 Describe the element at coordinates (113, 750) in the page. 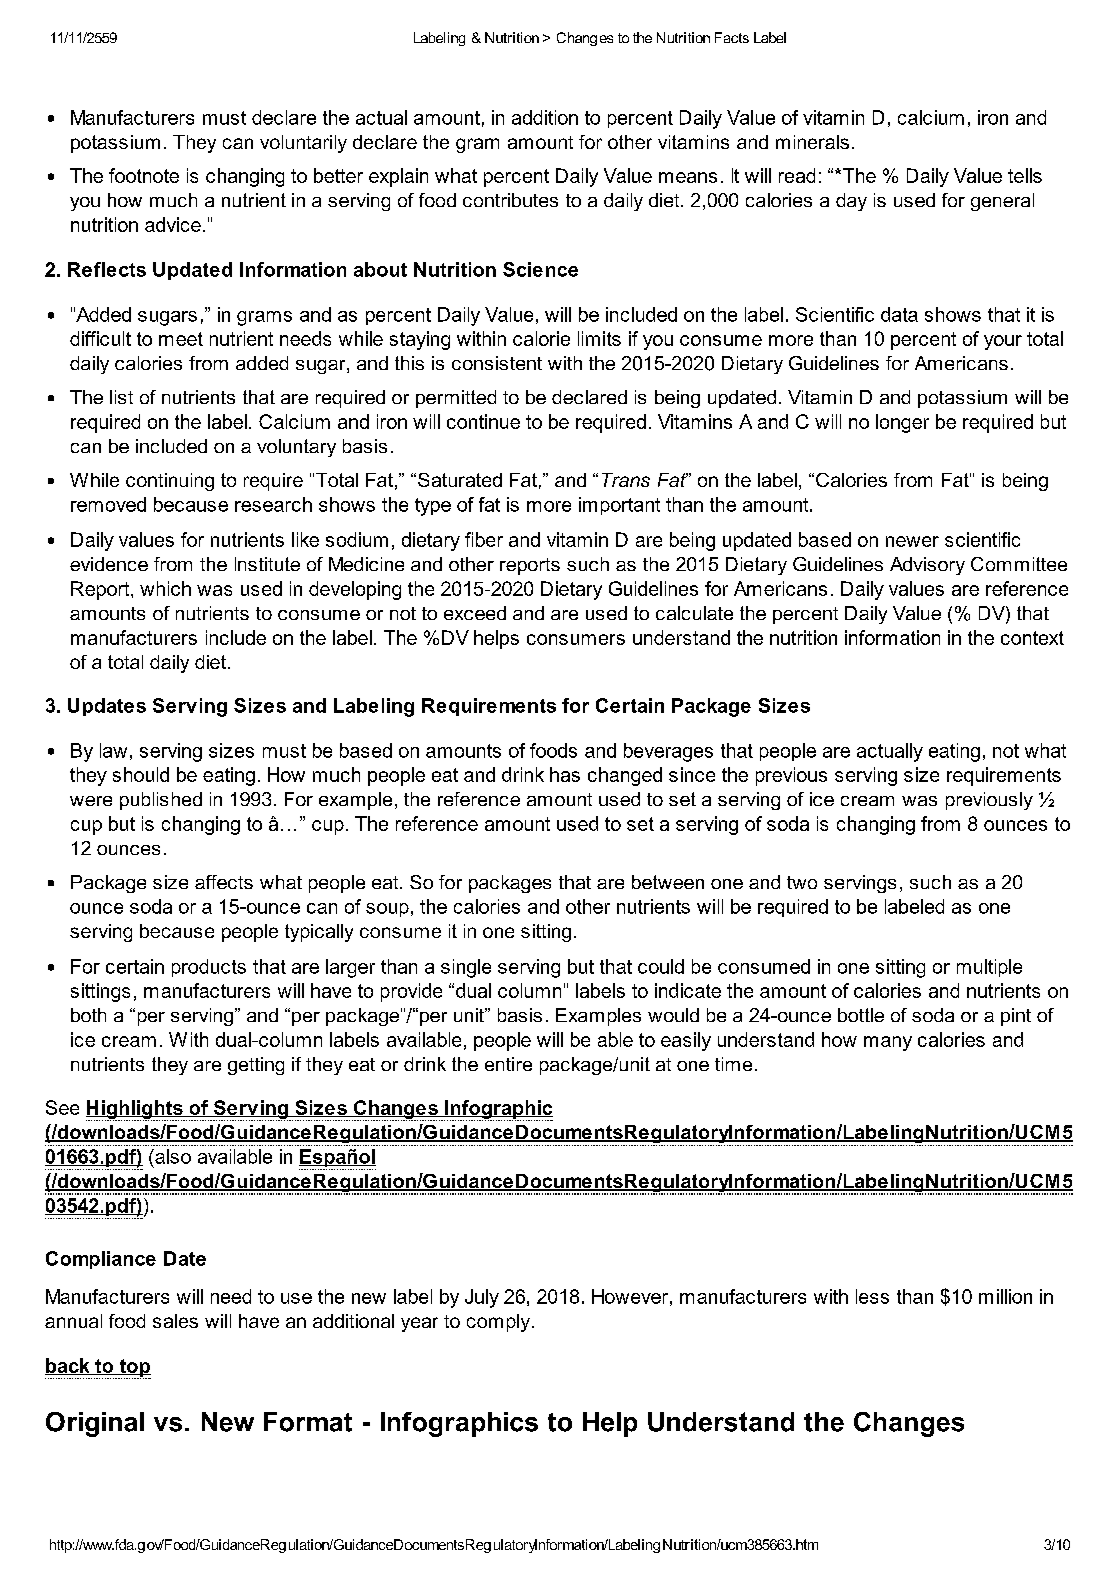

I see `law` at that location.
